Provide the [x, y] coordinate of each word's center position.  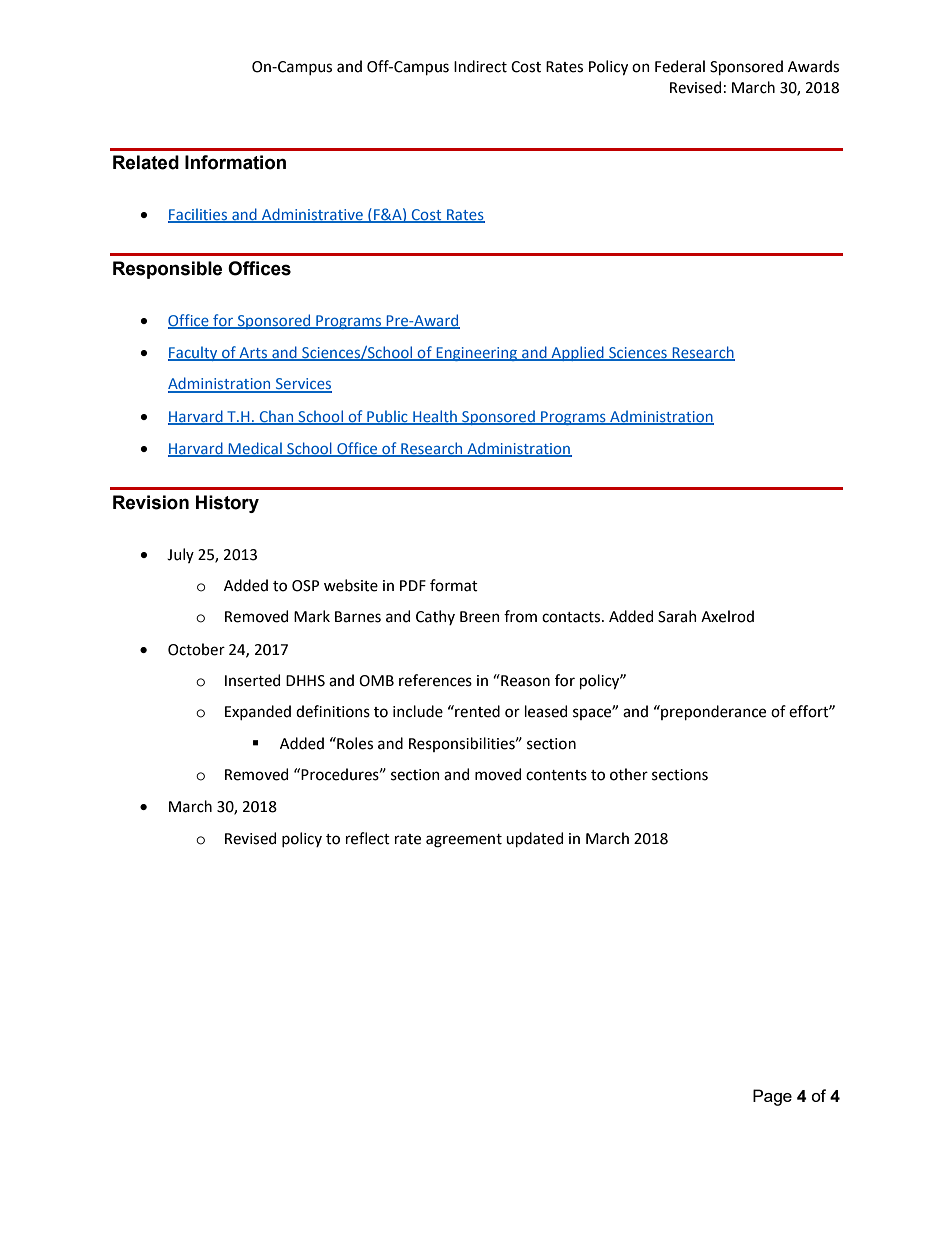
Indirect [480, 66]
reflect [368, 838]
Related [146, 162]
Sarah [677, 616]
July [180, 555]
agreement [464, 841]
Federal [680, 66]
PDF [413, 585]
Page [772, 1097]
